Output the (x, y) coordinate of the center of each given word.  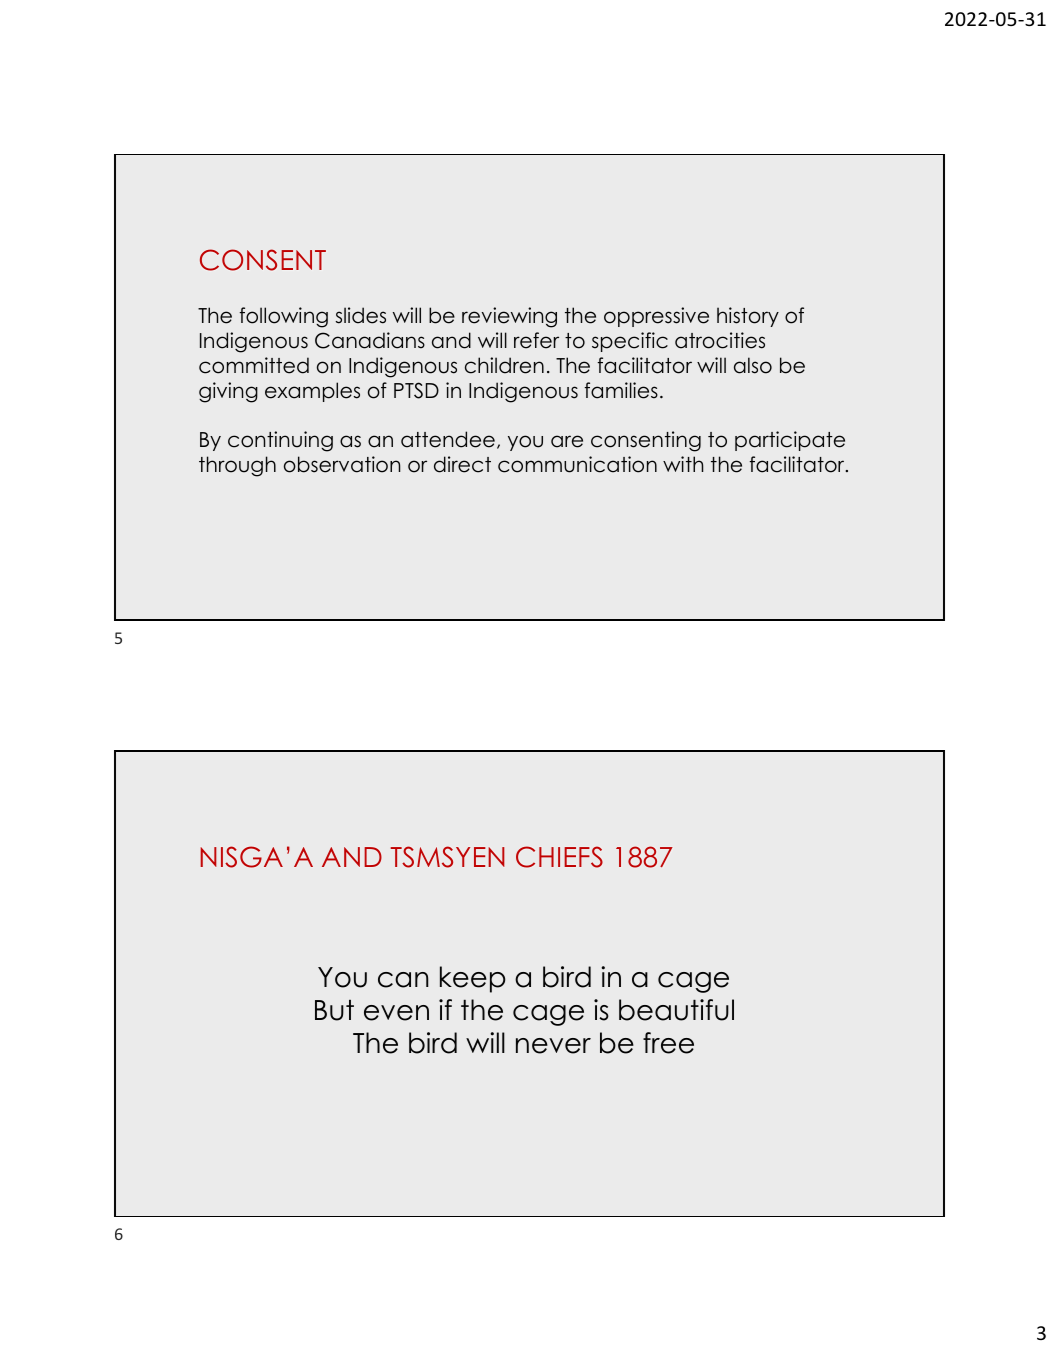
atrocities (720, 340)
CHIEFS (559, 857)
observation (342, 464)
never (553, 1046)
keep (473, 979)
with (683, 464)
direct (462, 464)
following (284, 317)
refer (536, 340)
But (334, 1010)
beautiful (676, 1010)
